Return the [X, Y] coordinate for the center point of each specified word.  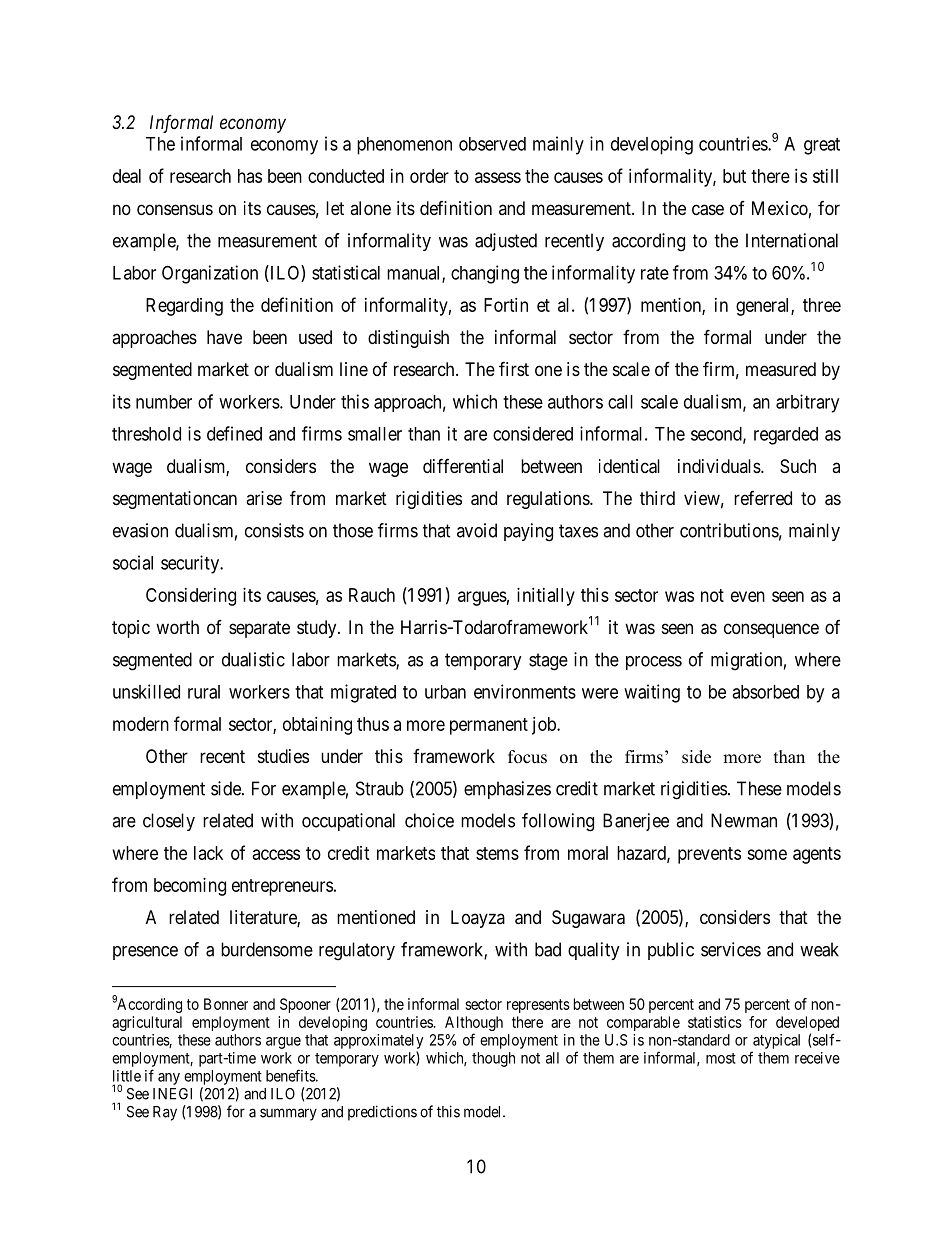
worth [177, 627]
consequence [771, 630]
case [708, 210]
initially [546, 597]
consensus [175, 209]
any [169, 1079]
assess [498, 177]
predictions [382, 1113]
